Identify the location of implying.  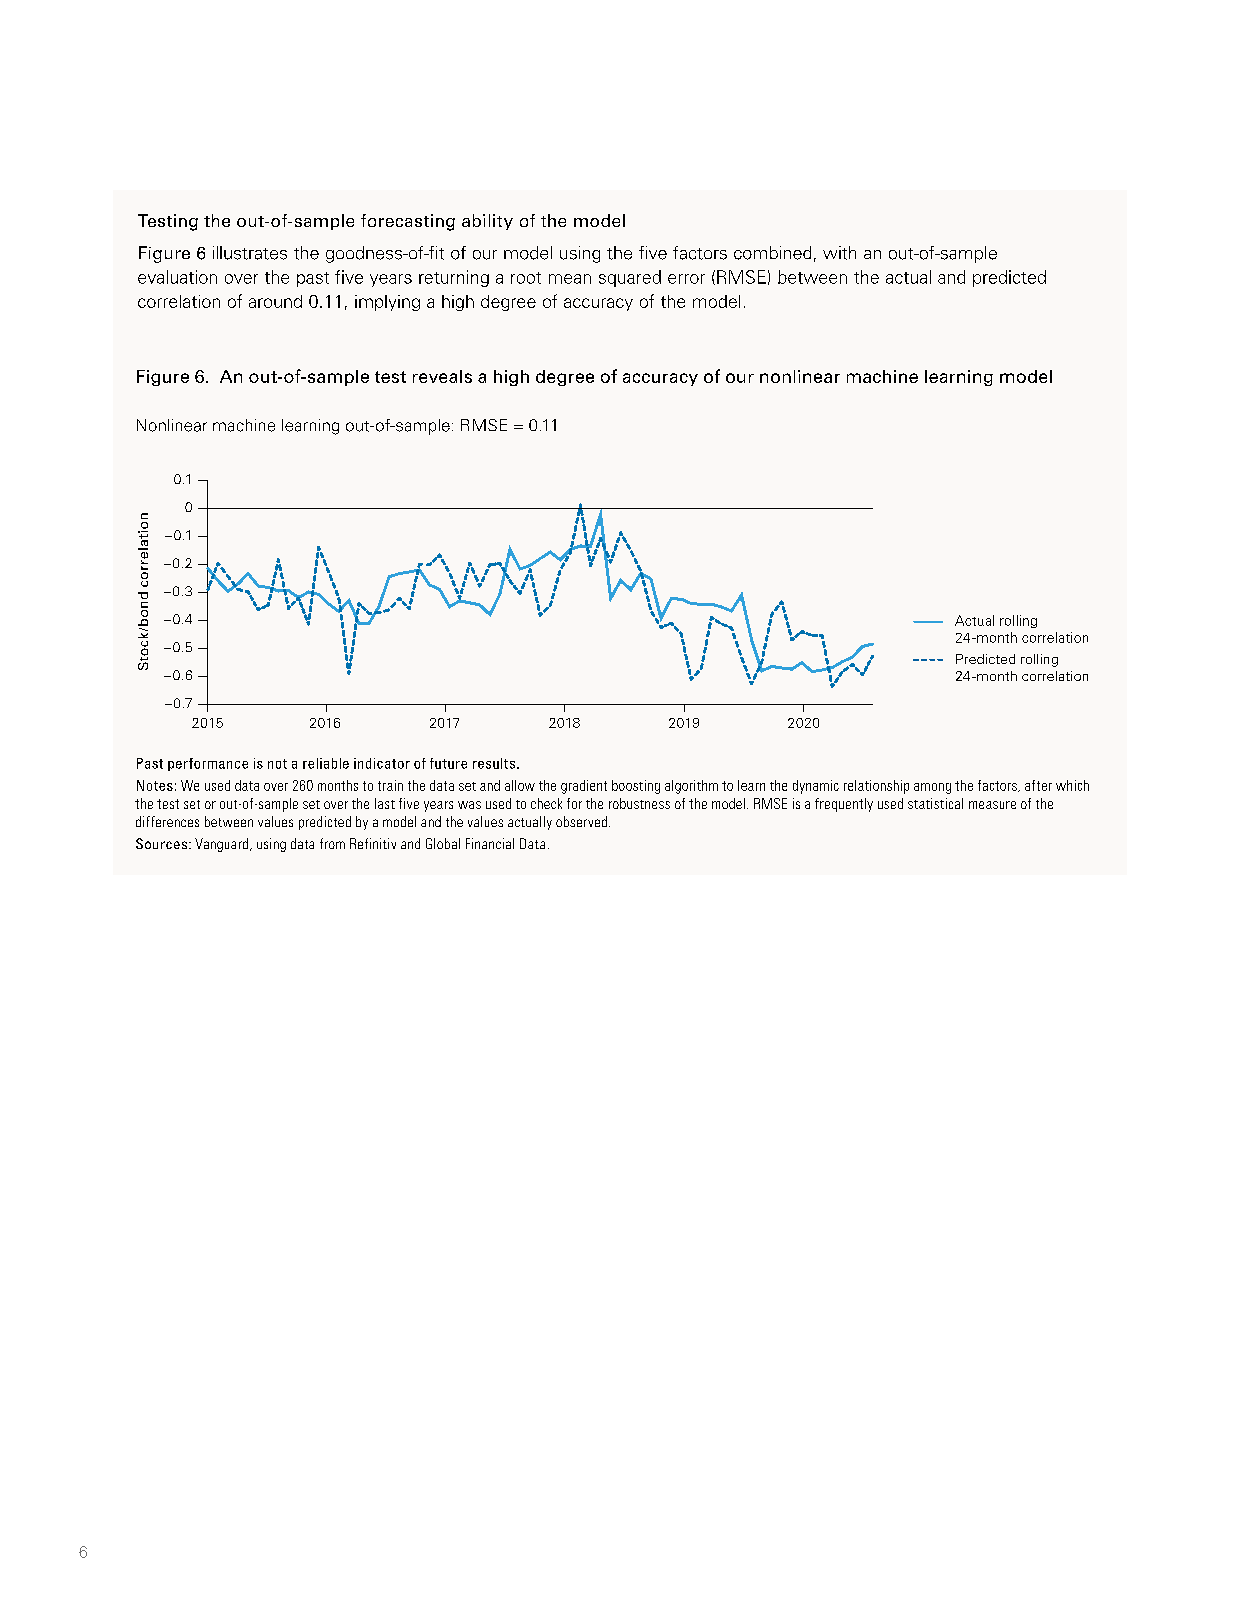
(387, 303).
